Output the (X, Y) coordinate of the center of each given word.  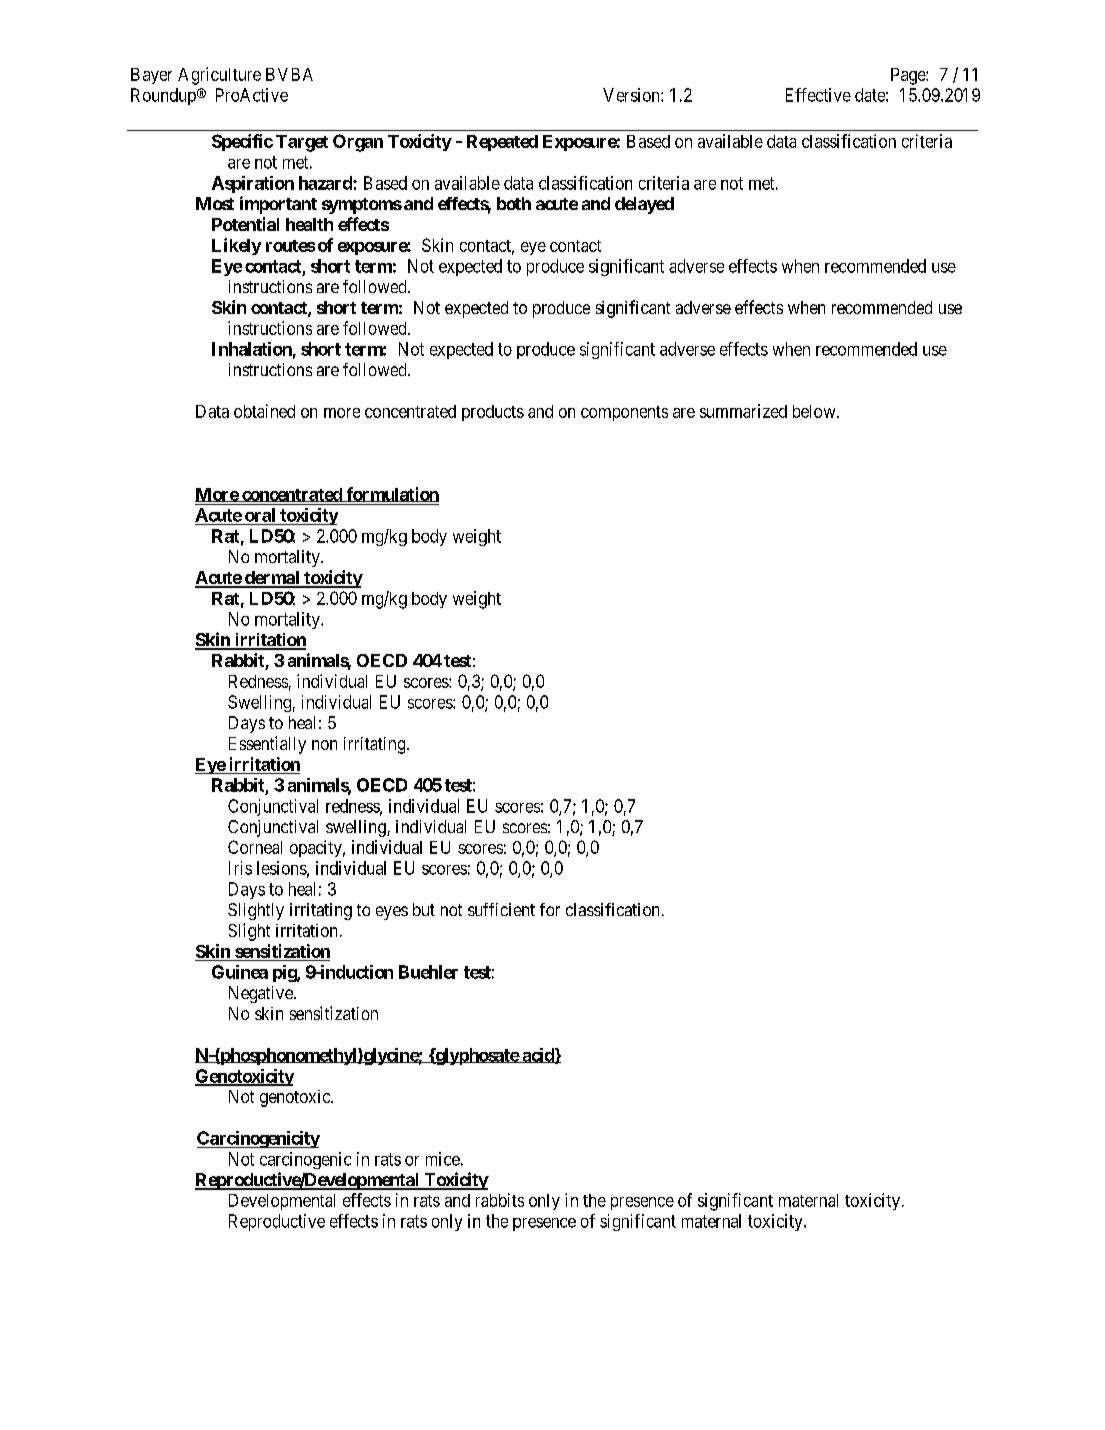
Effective (818, 95)
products (493, 413)
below (815, 411)
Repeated (502, 143)
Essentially (267, 745)
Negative (262, 994)
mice (443, 1159)
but (424, 909)
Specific (242, 142)
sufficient (501, 909)
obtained (264, 411)
